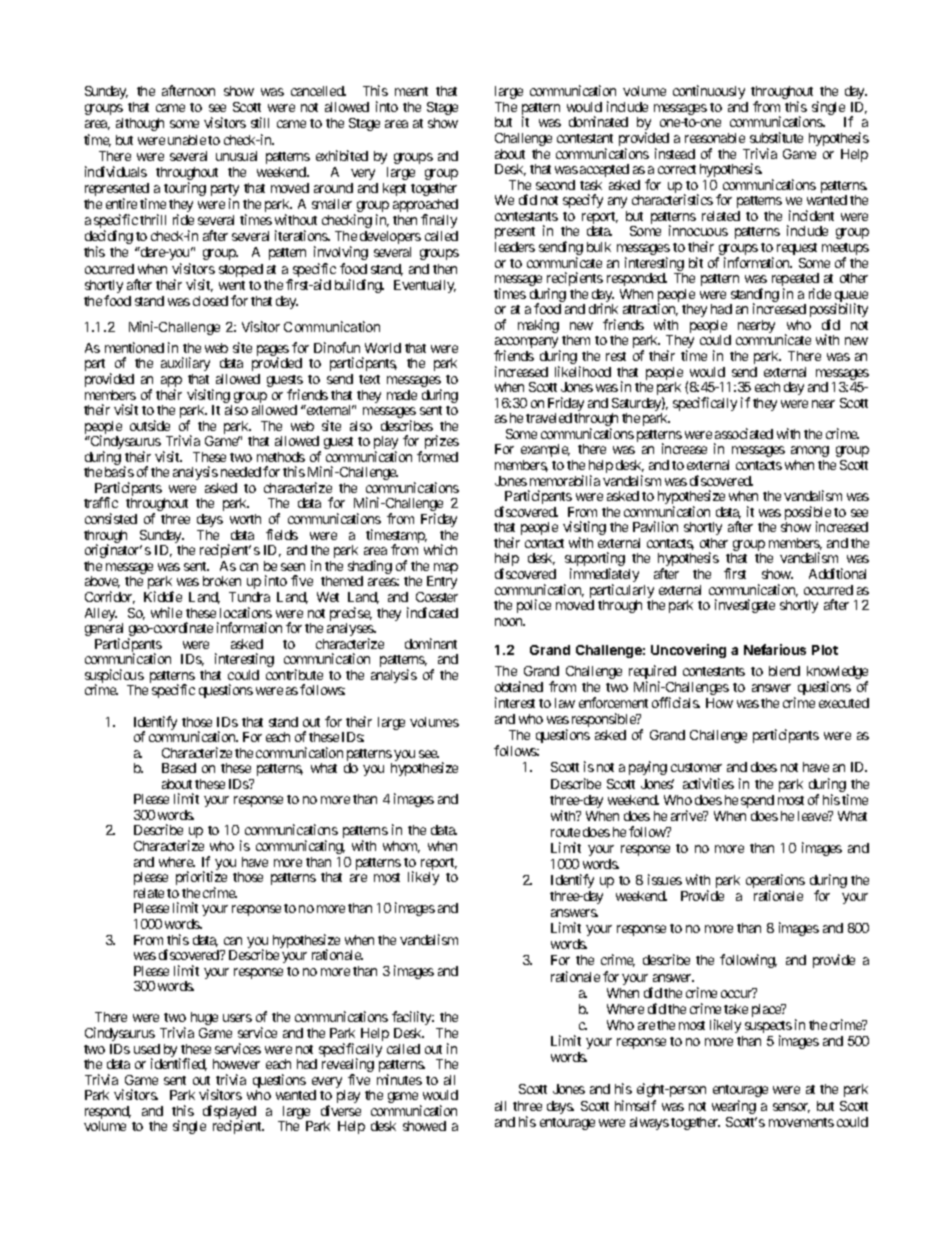 This screenshot has height=1233, width=952. Describe the element at coordinates (411, 91) in the screenshot. I see `meant` at that location.
